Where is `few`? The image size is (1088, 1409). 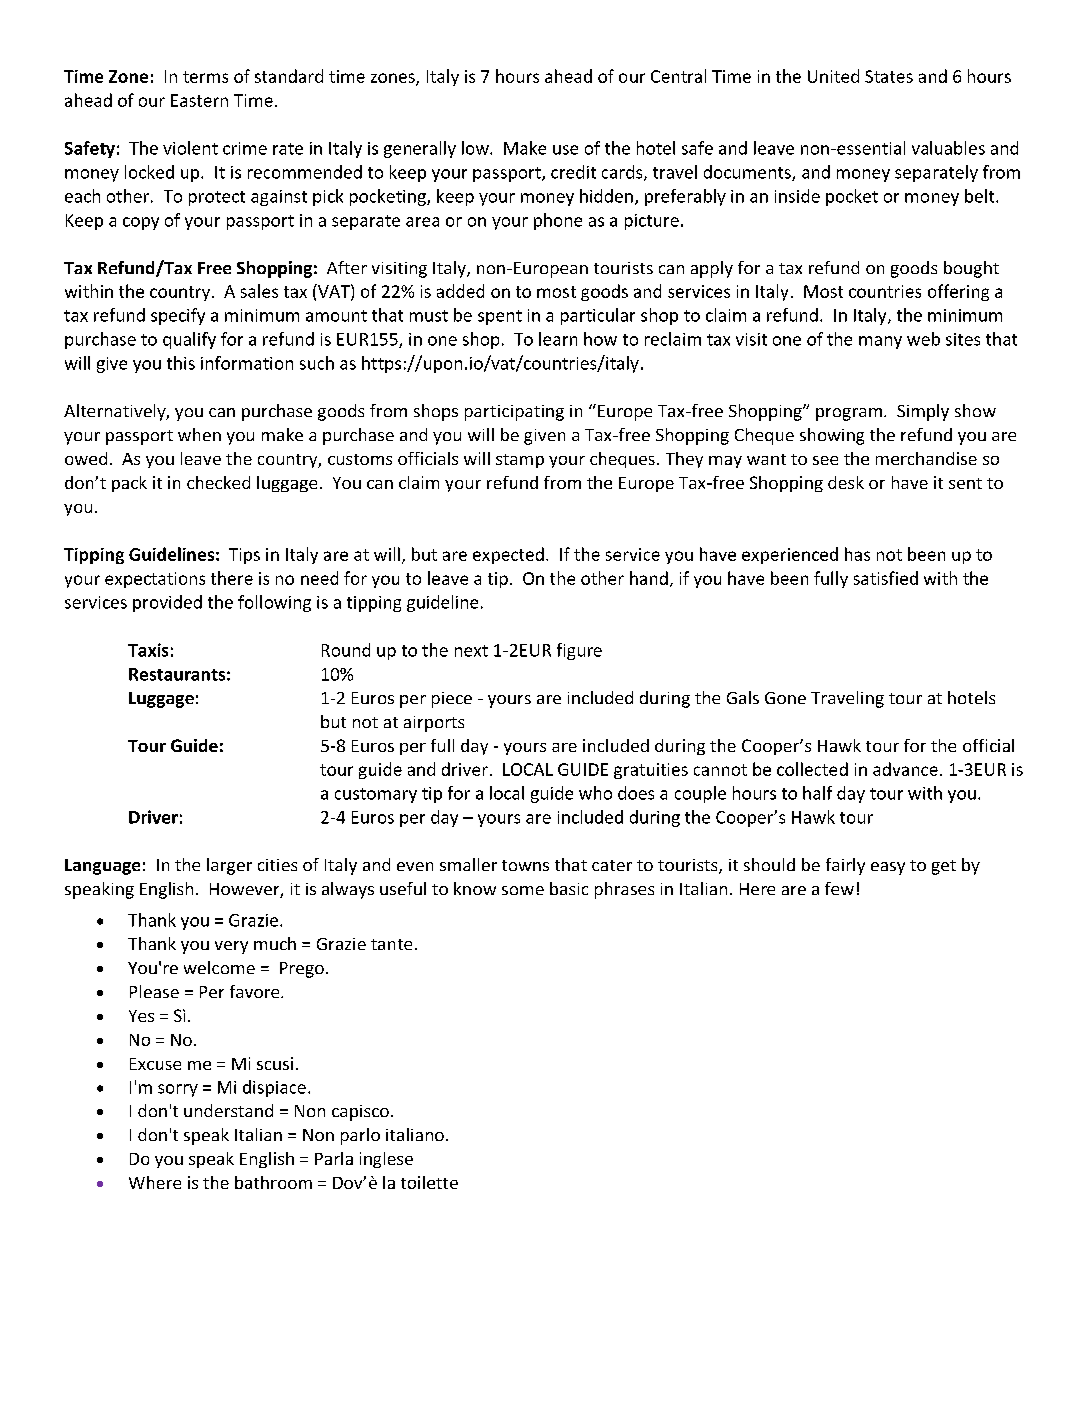
few is located at coordinates (839, 888).
